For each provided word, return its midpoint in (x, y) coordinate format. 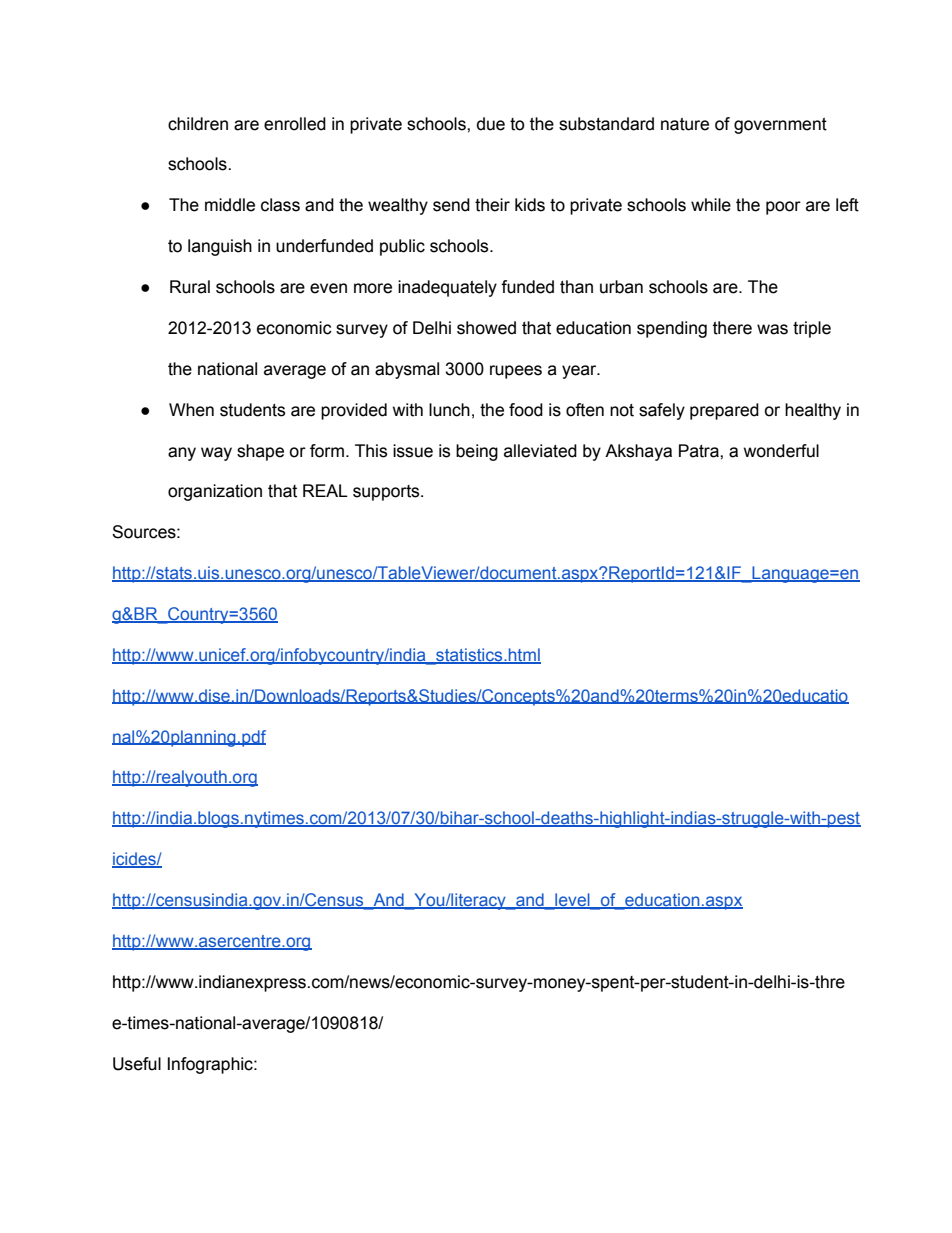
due (491, 124)
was (772, 329)
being (477, 452)
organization (215, 492)
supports (387, 493)
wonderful (781, 451)
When (191, 410)
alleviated (540, 451)
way (216, 454)
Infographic (211, 1065)
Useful (137, 1064)
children (198, 124)
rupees (516, 372)
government (780, 126)
